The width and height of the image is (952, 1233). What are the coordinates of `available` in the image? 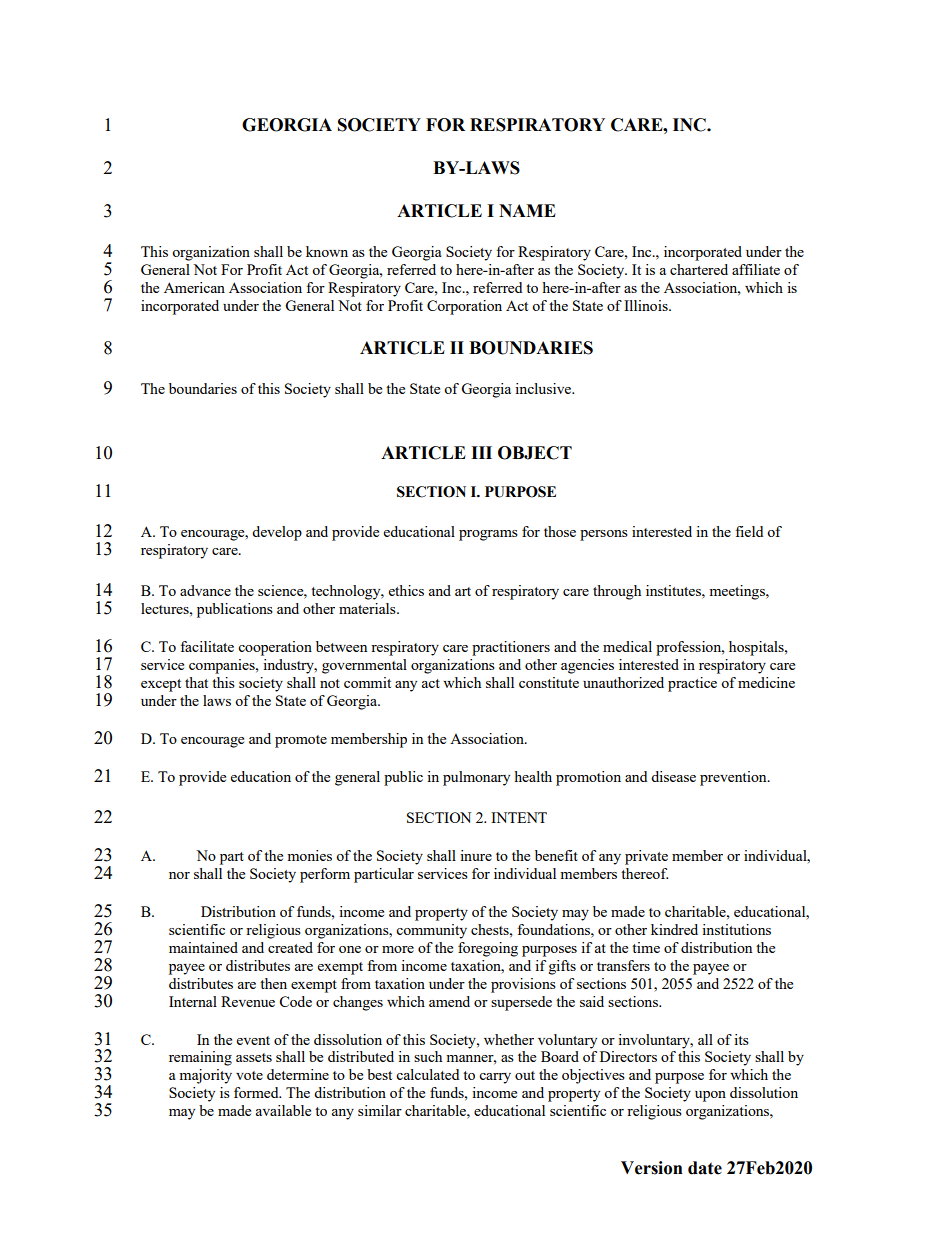 It's located at (283, 1110).
